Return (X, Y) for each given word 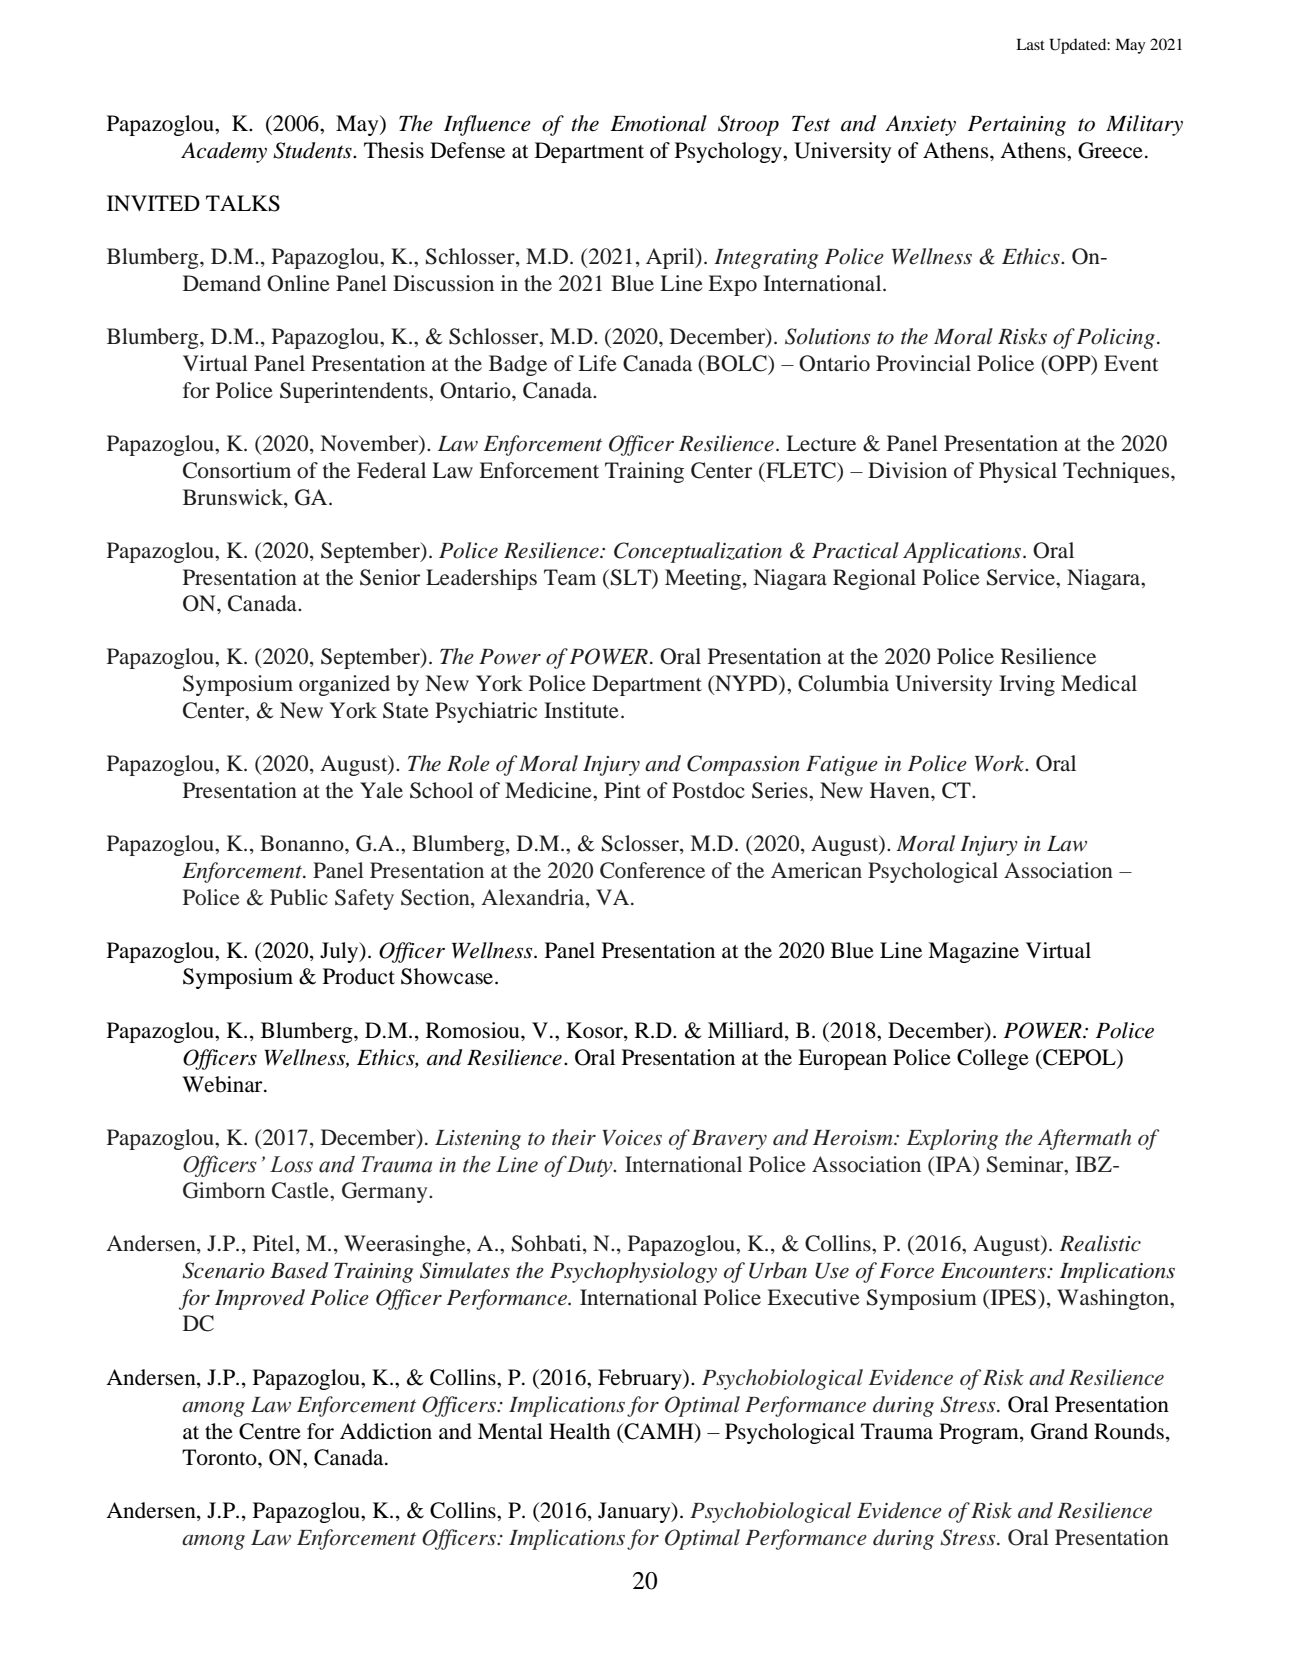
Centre (270, 1431)
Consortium (237, 470)
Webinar (223, 1084)
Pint (622, 790)
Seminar (1026, 1164)
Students (313, 150)
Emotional (658, 123)
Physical (1018, 472)
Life (597, 363)
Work (1001, 763)
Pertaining (1017, 126)
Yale (381, 790)
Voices (632, 1138)
